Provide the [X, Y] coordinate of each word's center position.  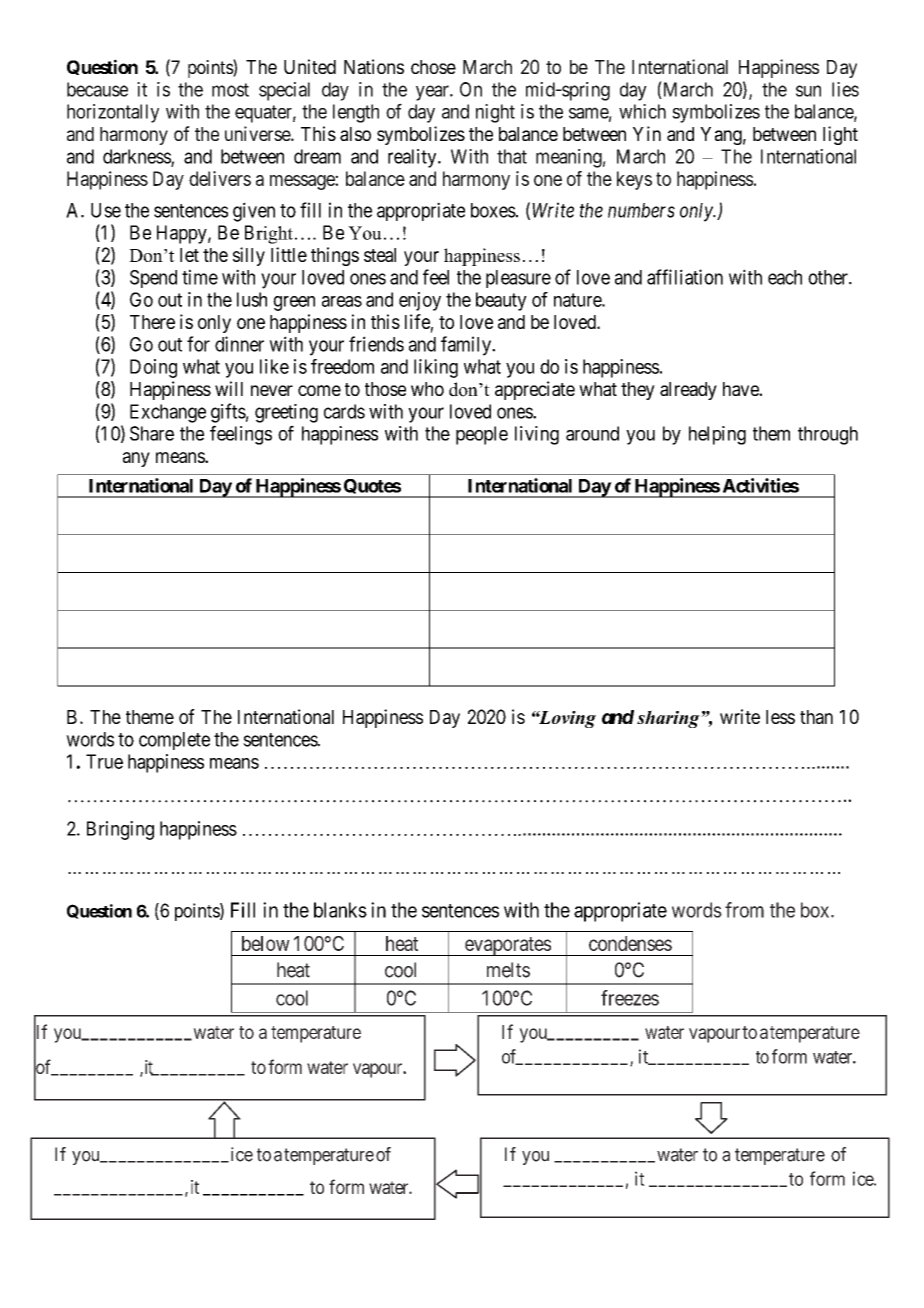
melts [508, 970]
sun [808, 91]
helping [717, 435]
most [230, 90]
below [266, 943]
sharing [669, 719]
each [785, 277]
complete [174, 741]
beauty [501, 301]
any [136, 459]
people [482, 435]
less [780, 717]
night [495, 113]
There [152, 322]
